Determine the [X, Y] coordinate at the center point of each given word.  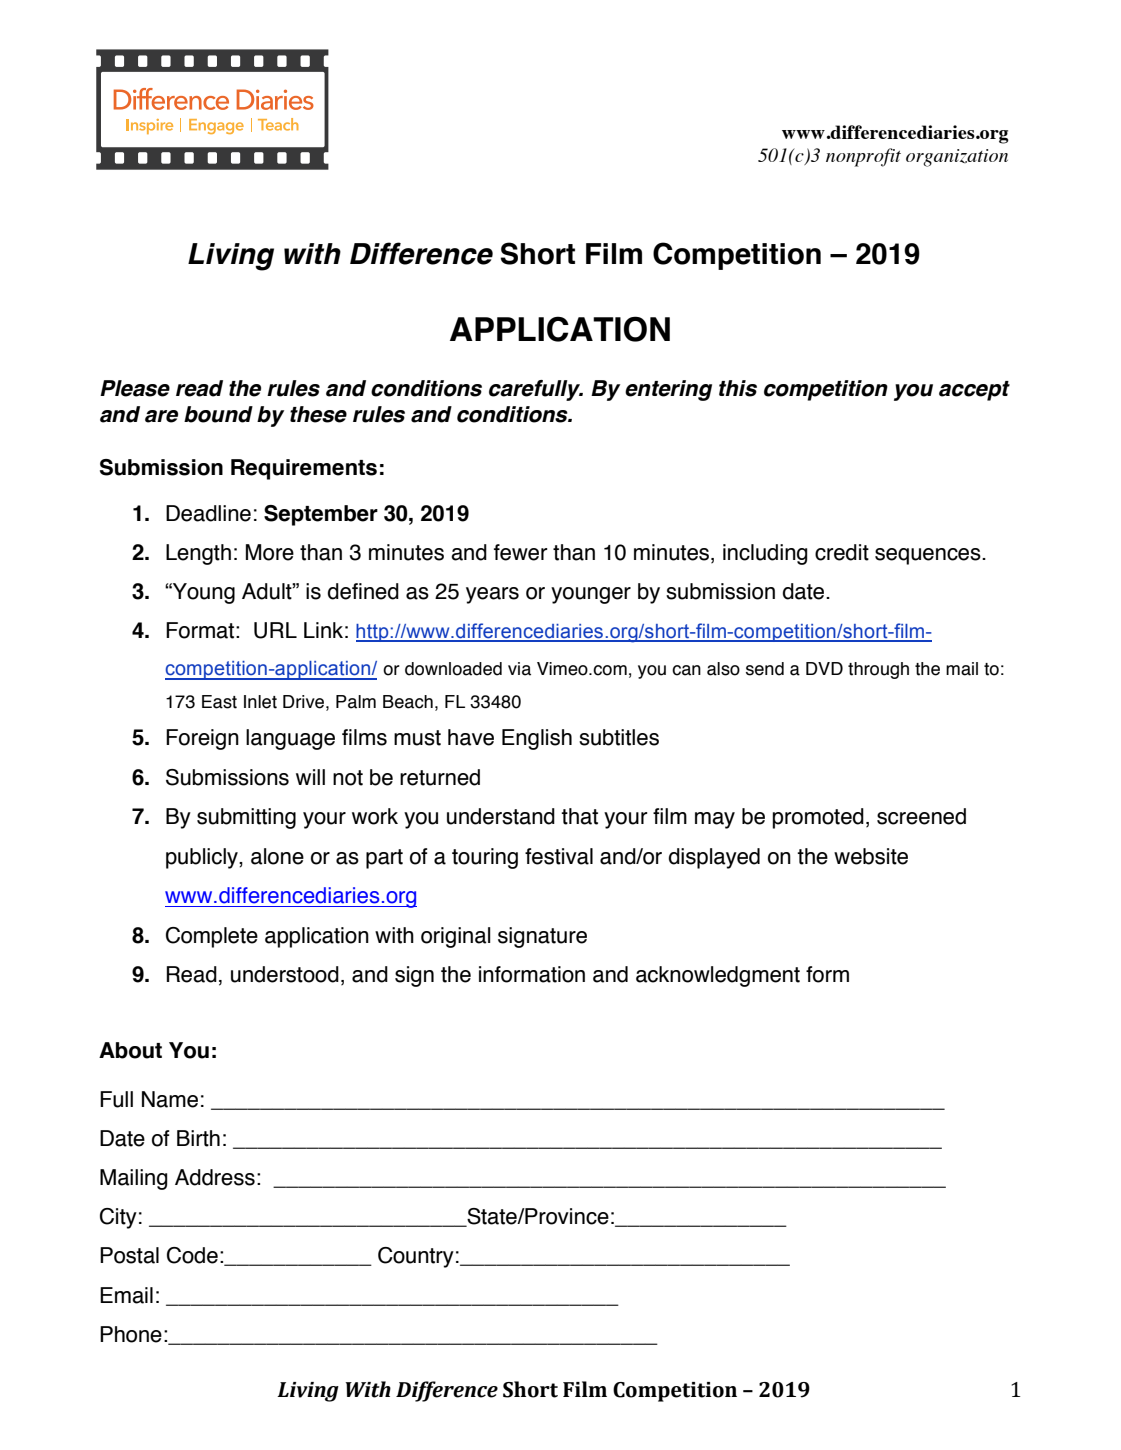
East [219, 702]
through [878, 670]
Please [135, 388]
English [537, 739]
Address [215, 1177]
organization [957, 158]
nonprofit [863, 157]
